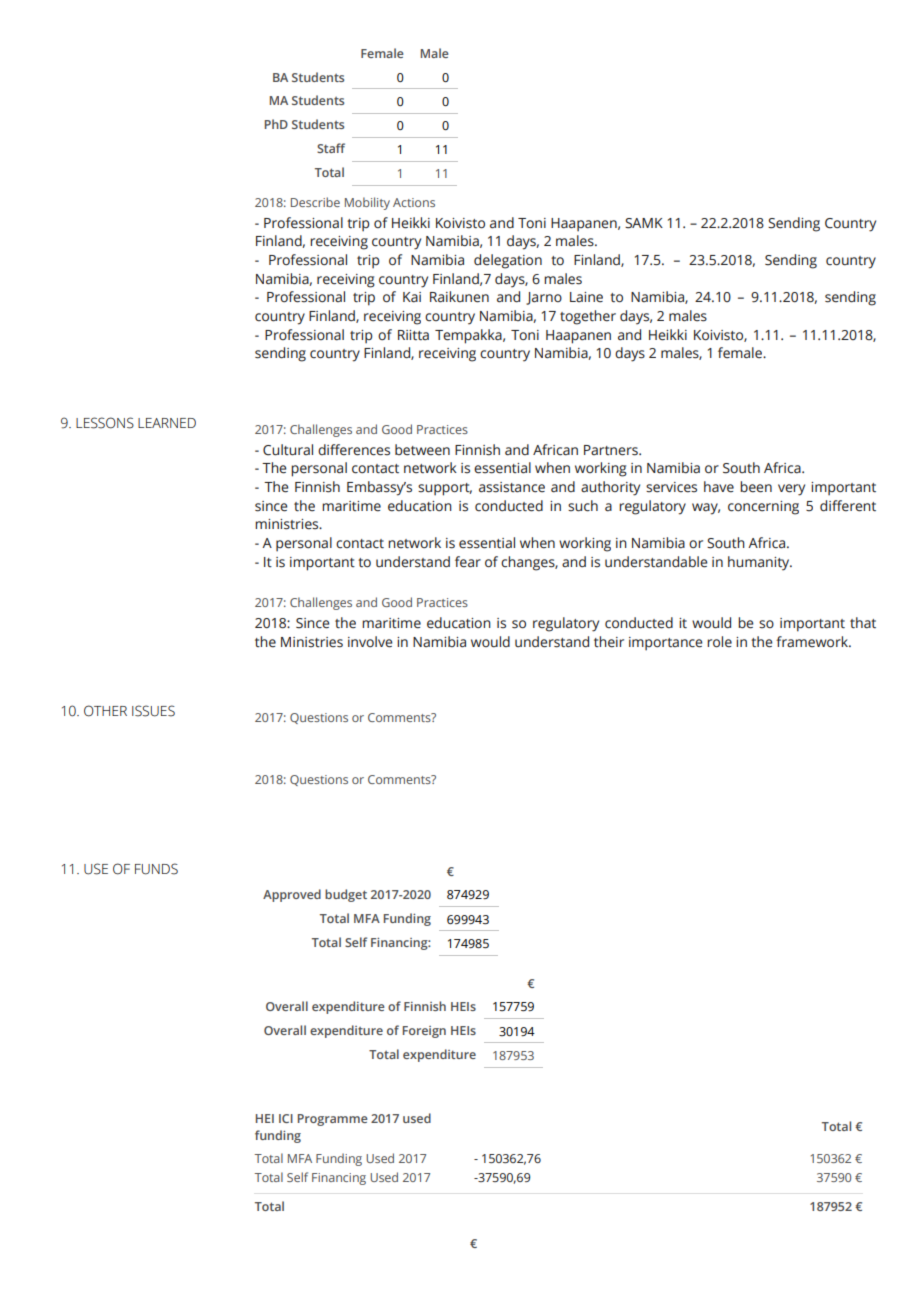 The height and width of the screenshot is (1308, 924). What do you see at coordinates (813, 642) in the screenshot?
I see `framework` at bounding box center [813, 642].
